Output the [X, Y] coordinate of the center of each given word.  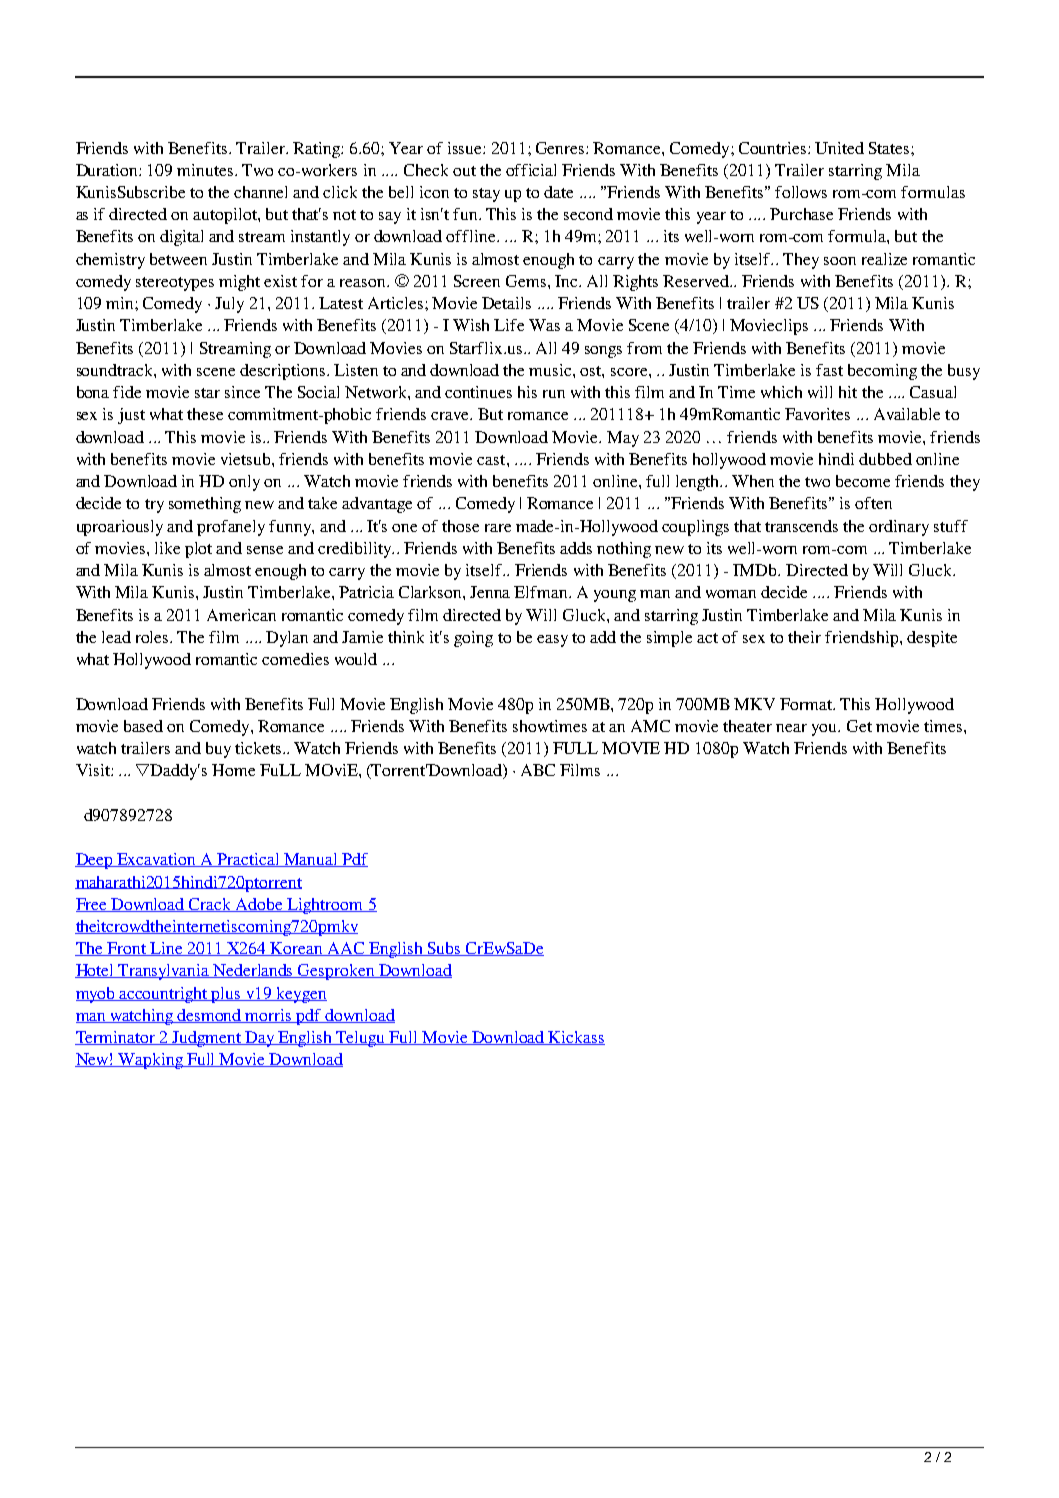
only [244, 483]
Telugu [361, 1039]
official [531, 170]
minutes [206, 170]
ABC [538, 770]
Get [859, 726]
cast [492, 460]
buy [218, 750]
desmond [210, 1016]
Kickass [576, 1038]
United [839, 148]
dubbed [885, 459]
